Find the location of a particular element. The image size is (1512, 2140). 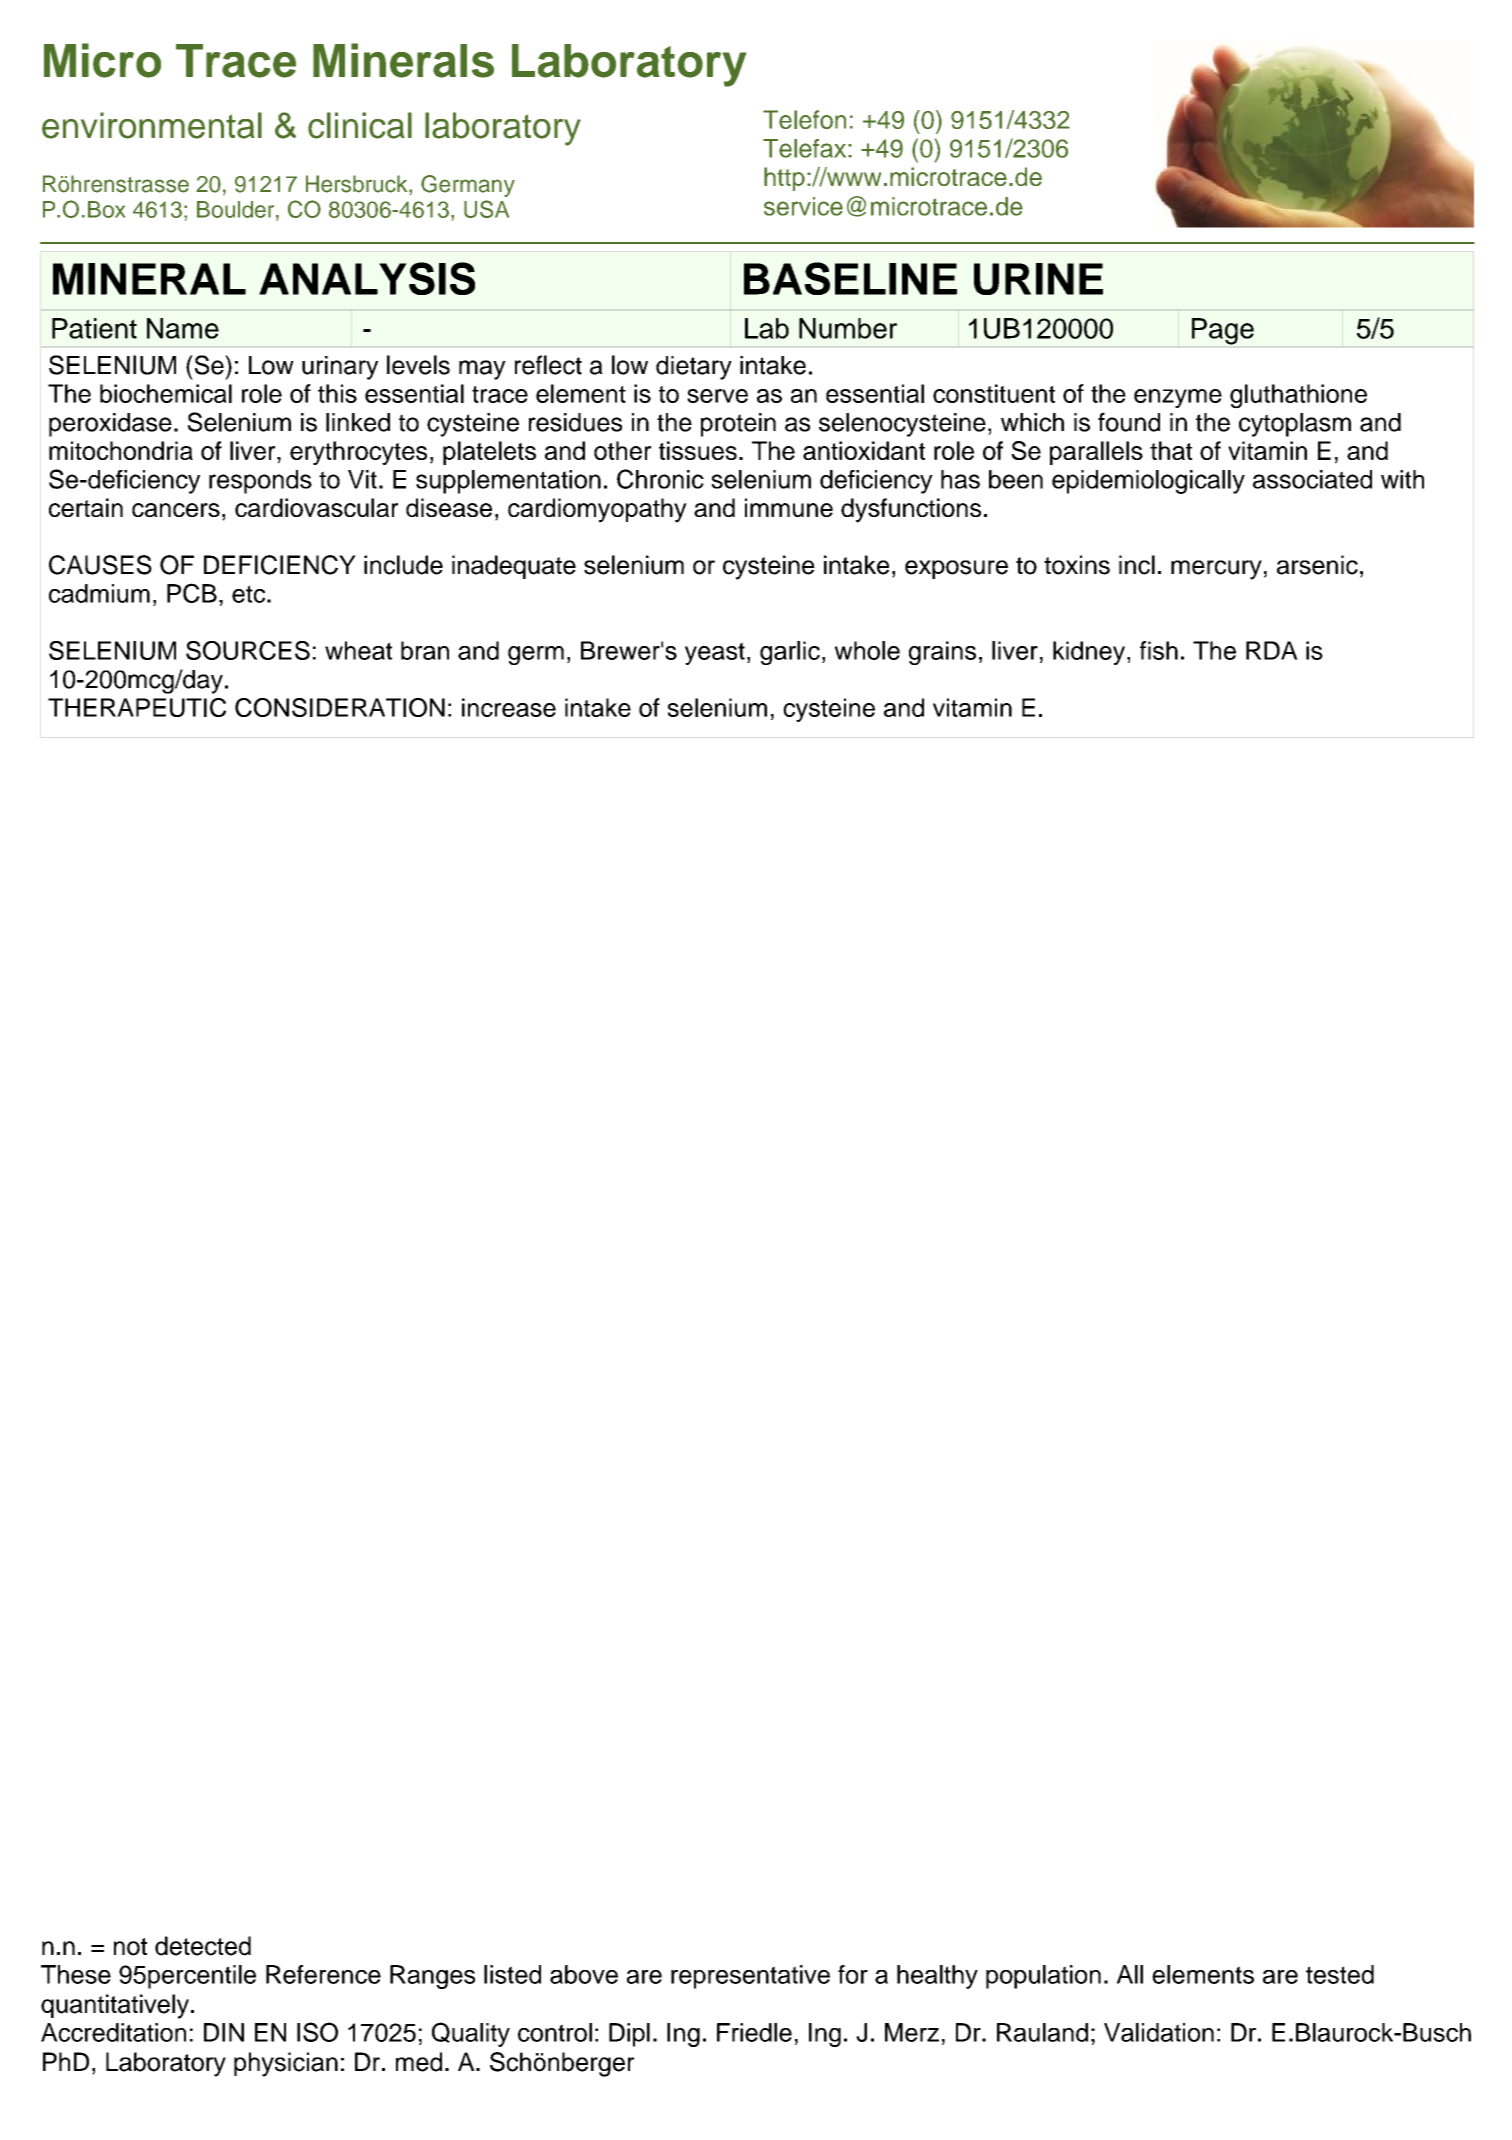

RDA is located at coordinates (1272, 650).
